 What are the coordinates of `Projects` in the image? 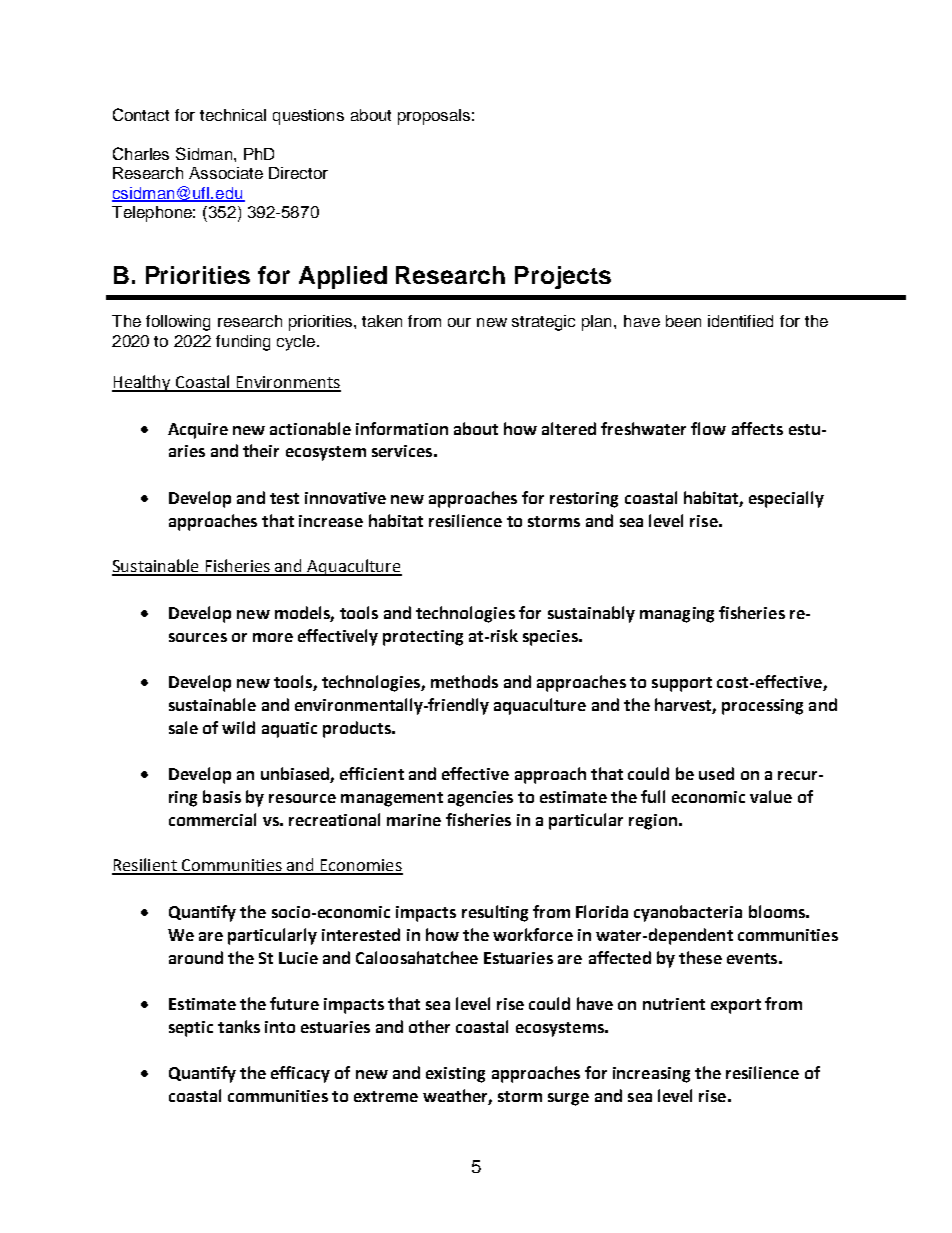 It's located at (563, 277).
